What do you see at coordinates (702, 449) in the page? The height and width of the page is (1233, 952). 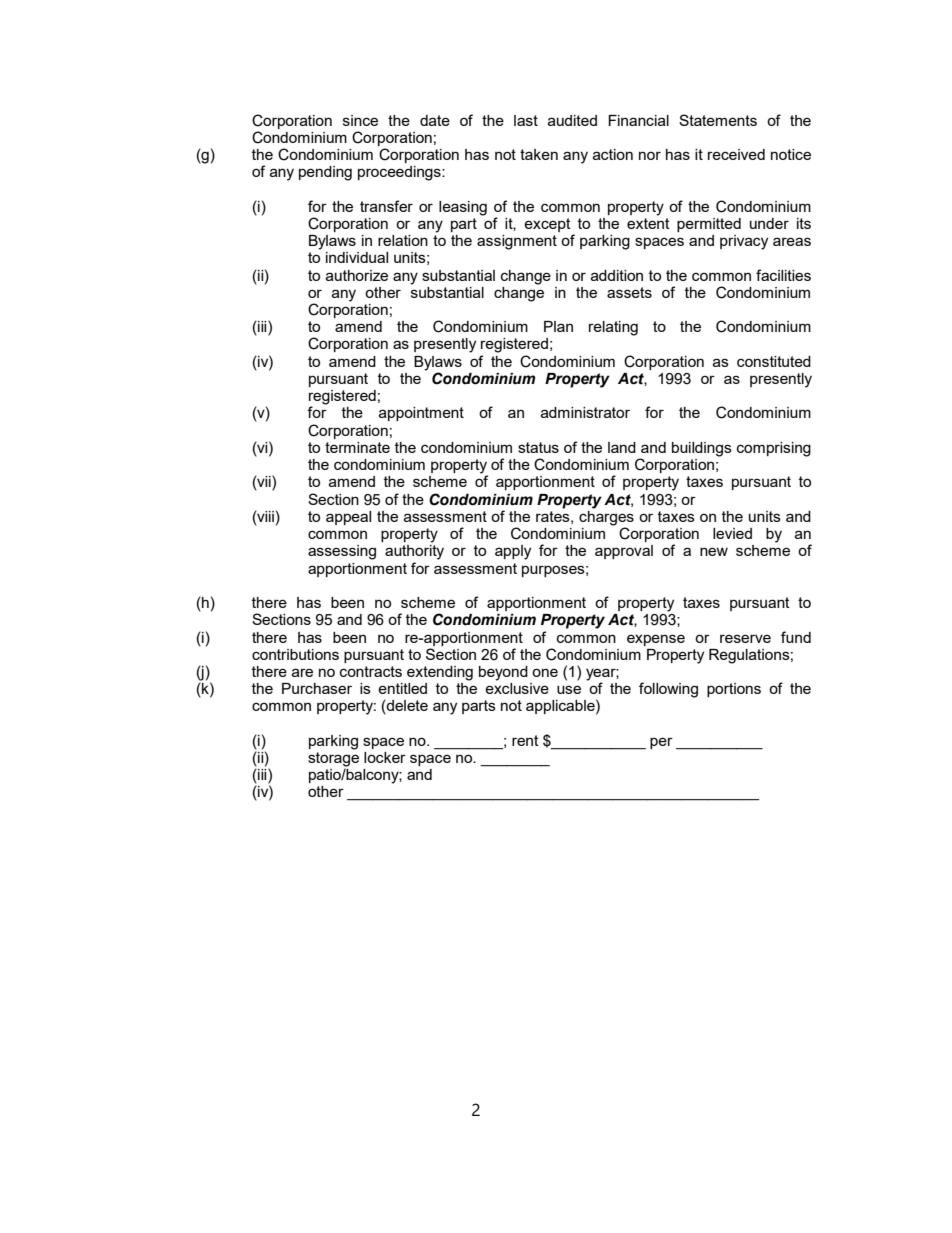 I see `buildings` at bounding box center [702, 449].
